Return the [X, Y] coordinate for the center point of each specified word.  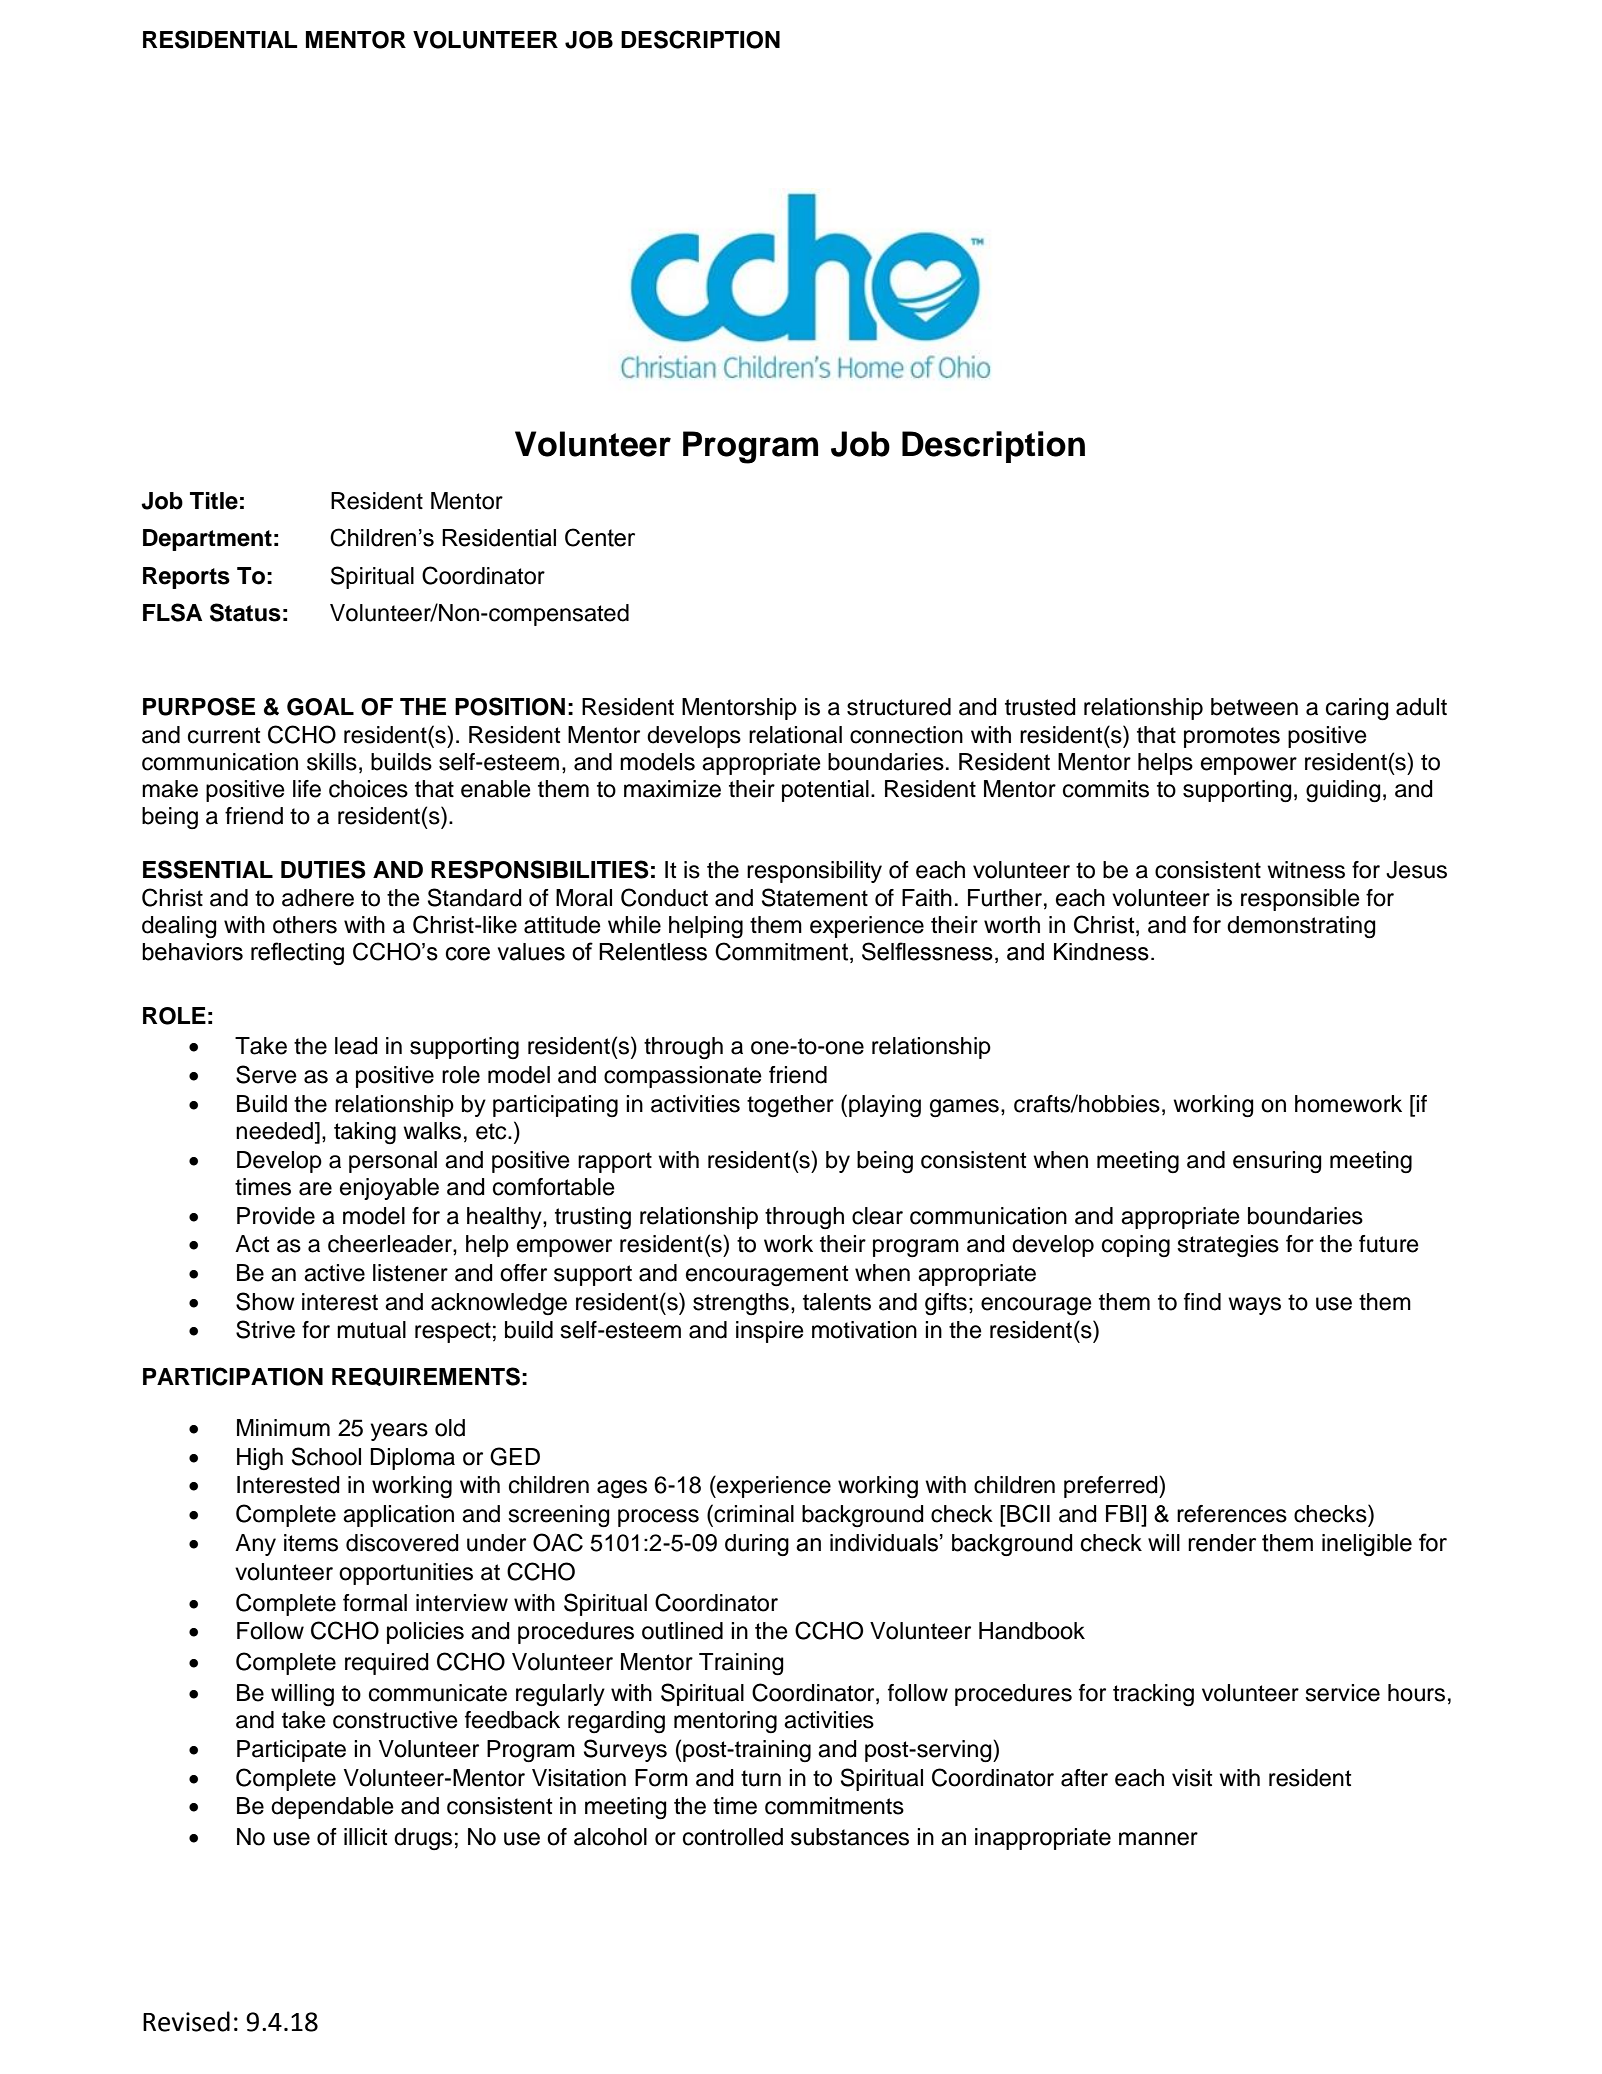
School [326, 1456]
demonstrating [1301, 927]
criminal [753, 1513]
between [1254, 707]
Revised [186, 2021]
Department [207, 540]
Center [600, 537]
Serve [266, 1074]
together [790, 1106]
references [1232, 1514]
